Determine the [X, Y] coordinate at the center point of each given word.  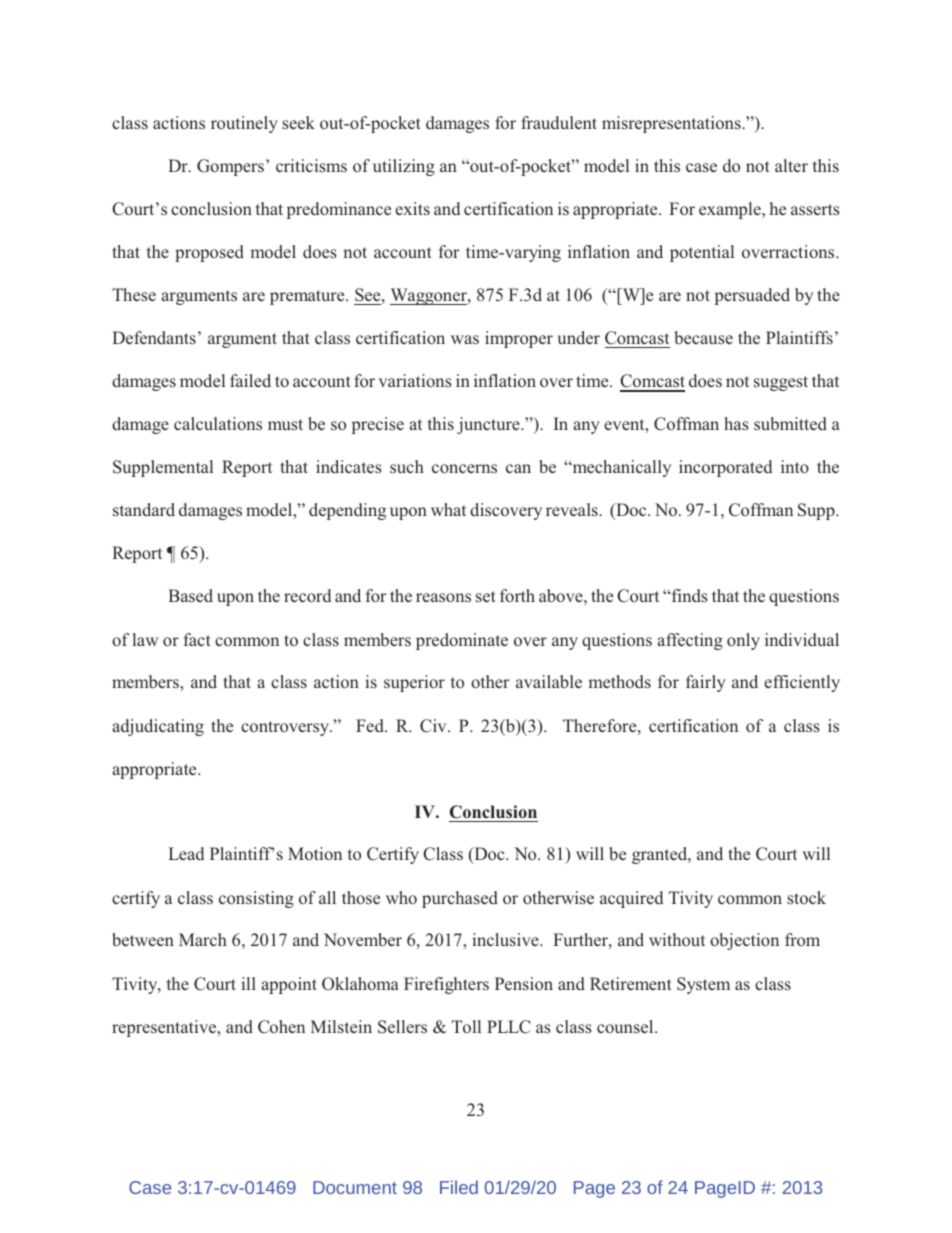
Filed [459, 1187]
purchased [460, 899]
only [743, 641]
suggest [781, 383]
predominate [462, 641]
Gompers [232, 167]
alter [791, 165]
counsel [626, 1026]
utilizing [404, 167]
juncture [489, 425]
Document [355, 1187]
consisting [256, 899]
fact [197, 639]
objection [744, 941]
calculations [218, 423]
